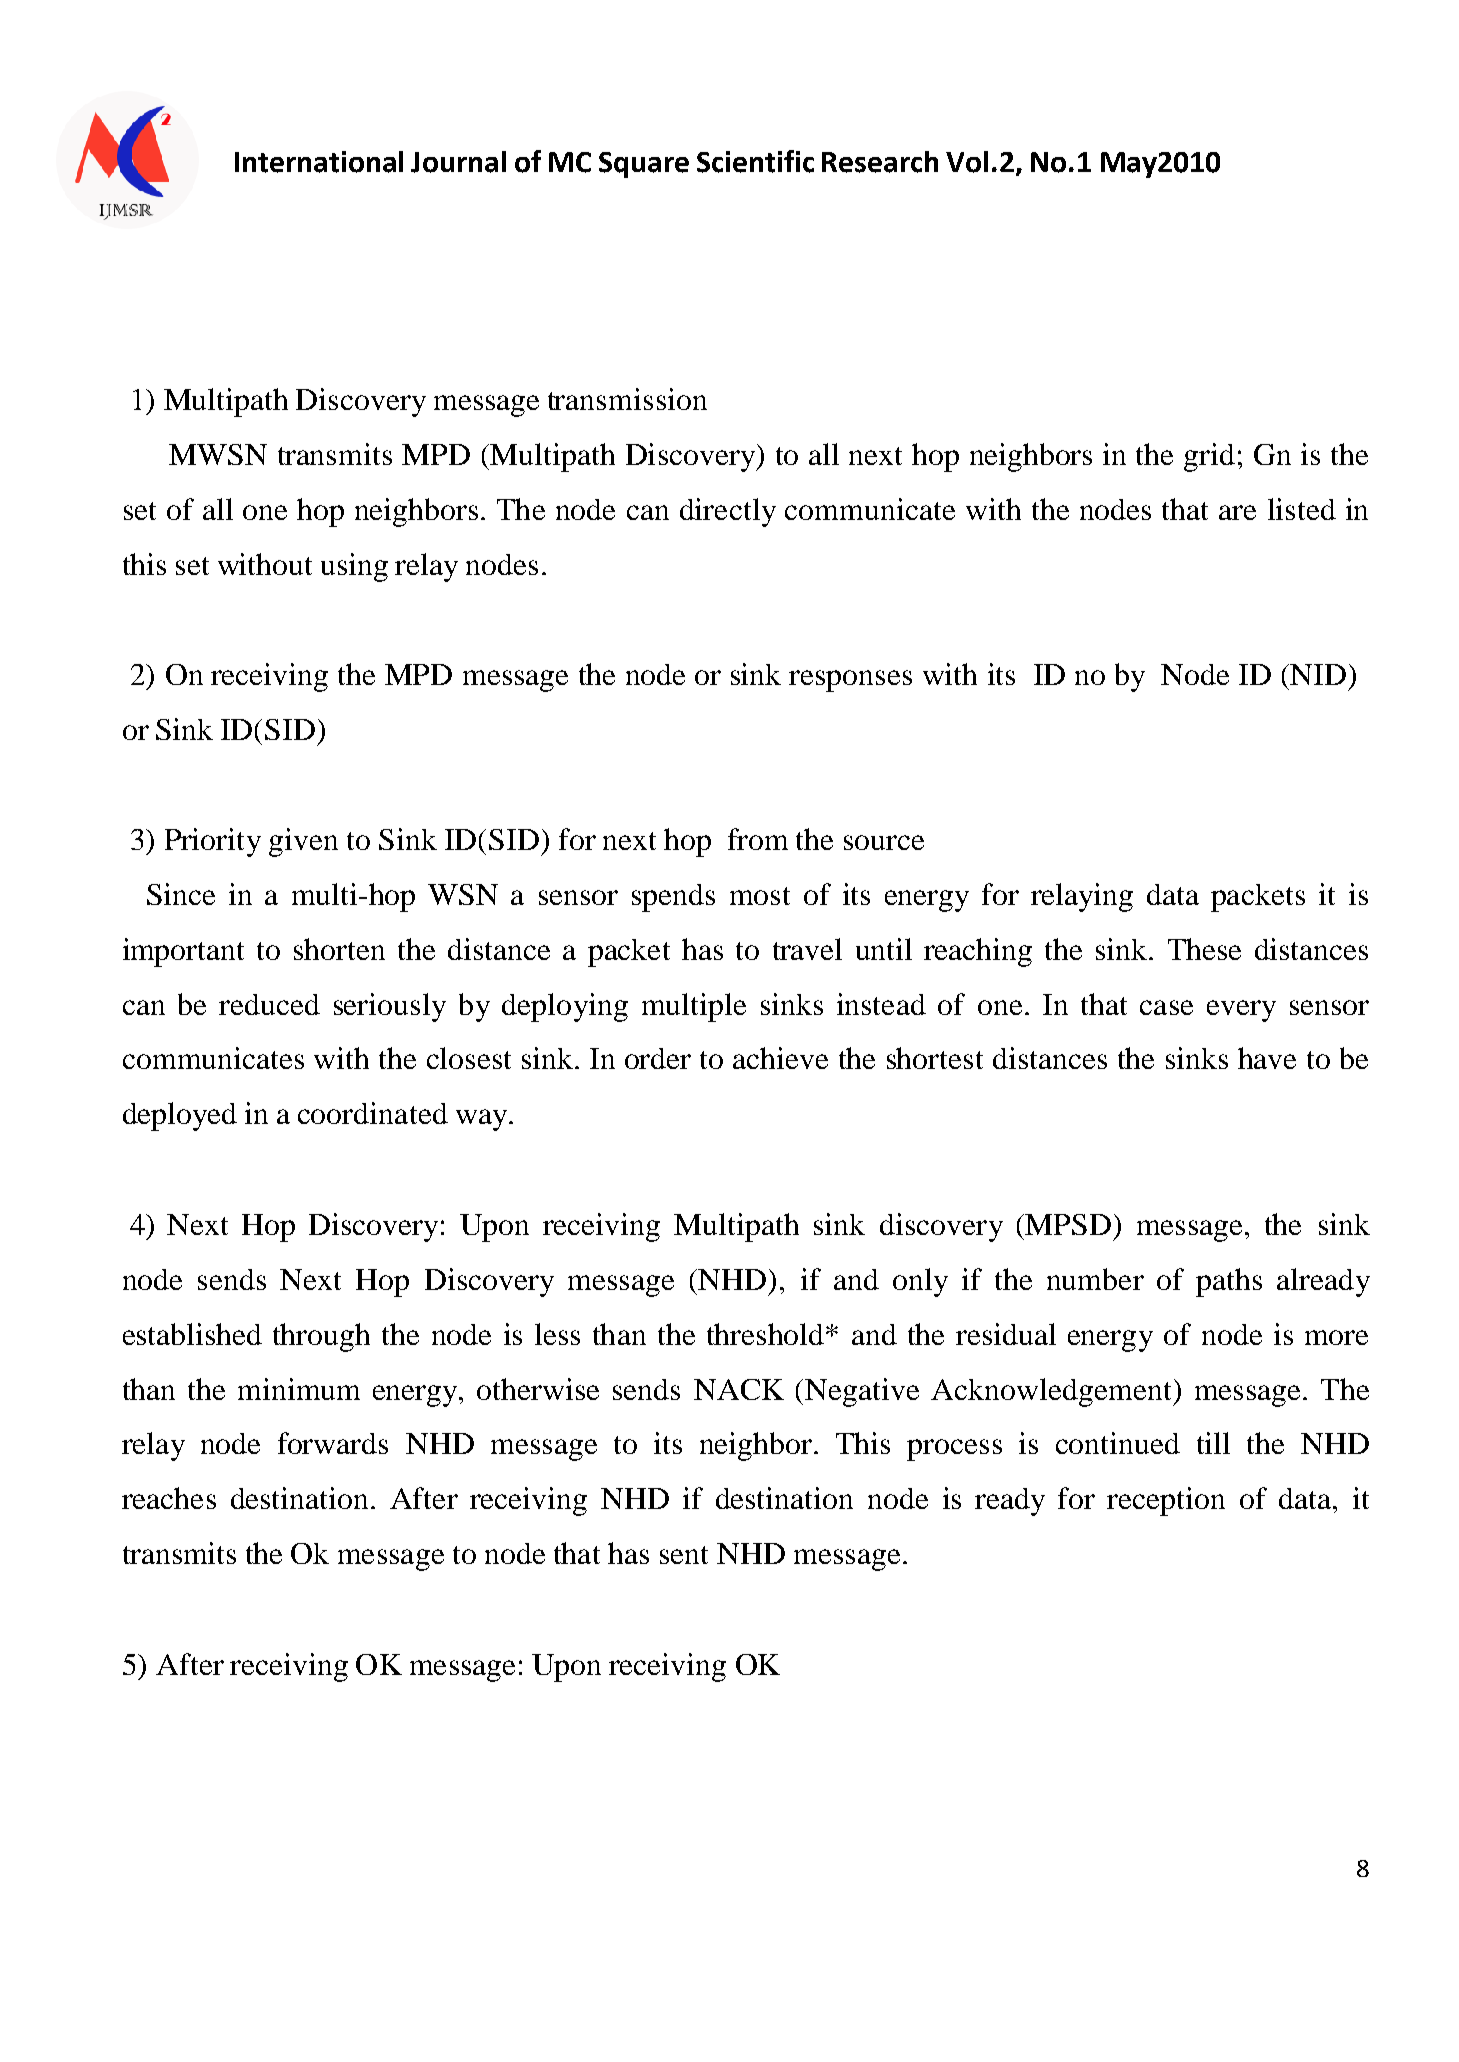 This screenshot has width=1459, height=2062. What do you see at coordinates (728, 512) in the screenshot?
I see `directly` at bounding box center [728, 512].
